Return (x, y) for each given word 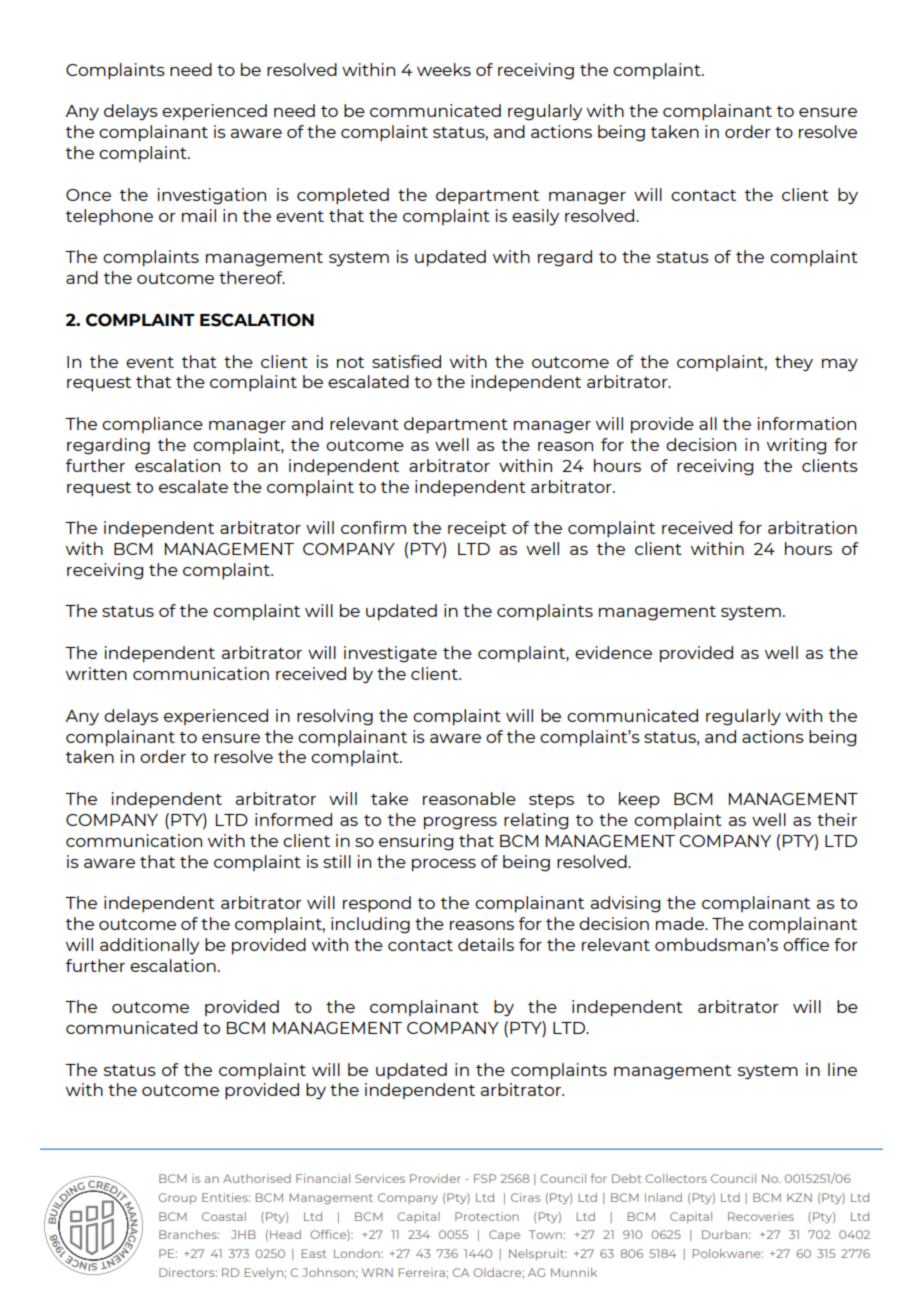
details (486, 944)
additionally (149, 946)
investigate (390, 654)
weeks (444, 69)
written (96, 673)
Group (177, 1198)
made (681, 923)
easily (535, 217)
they (794, 363)
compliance (152, 425)
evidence (613, 652)
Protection (487, 1216)
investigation (212, 196)
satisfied (406, 361)
